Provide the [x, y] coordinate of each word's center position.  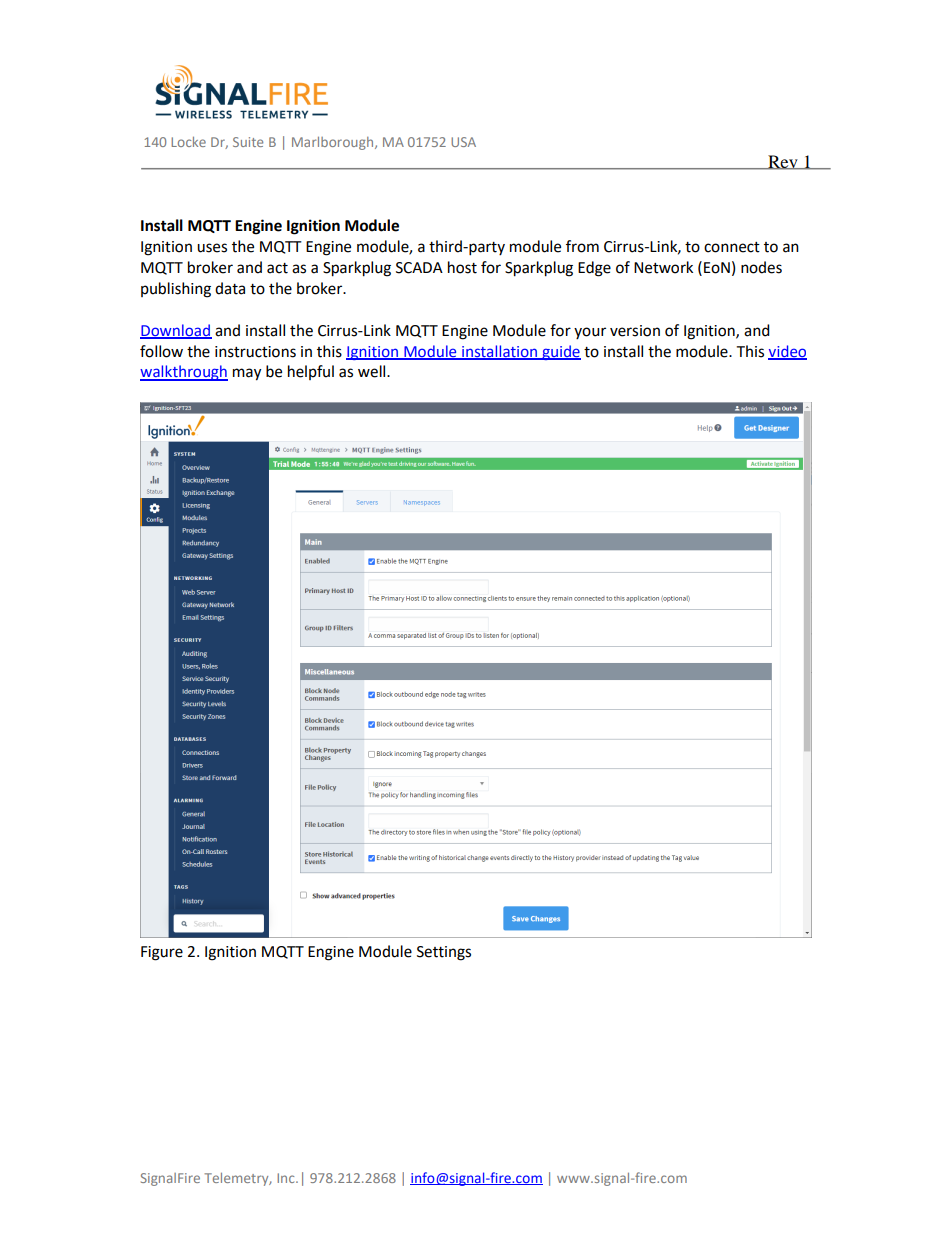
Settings [444, 953]
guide [560, 352]
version [635, 331]
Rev [783, 162]
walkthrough [184, 373]
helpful [311, 372]
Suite [248, 142]
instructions [255, 352]
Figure [162, 953]
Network [663, 267]
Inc [287, 1178]
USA [463, 142]
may [247, 374]
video [787, 352]
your [590, 333]
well [373, 371]
